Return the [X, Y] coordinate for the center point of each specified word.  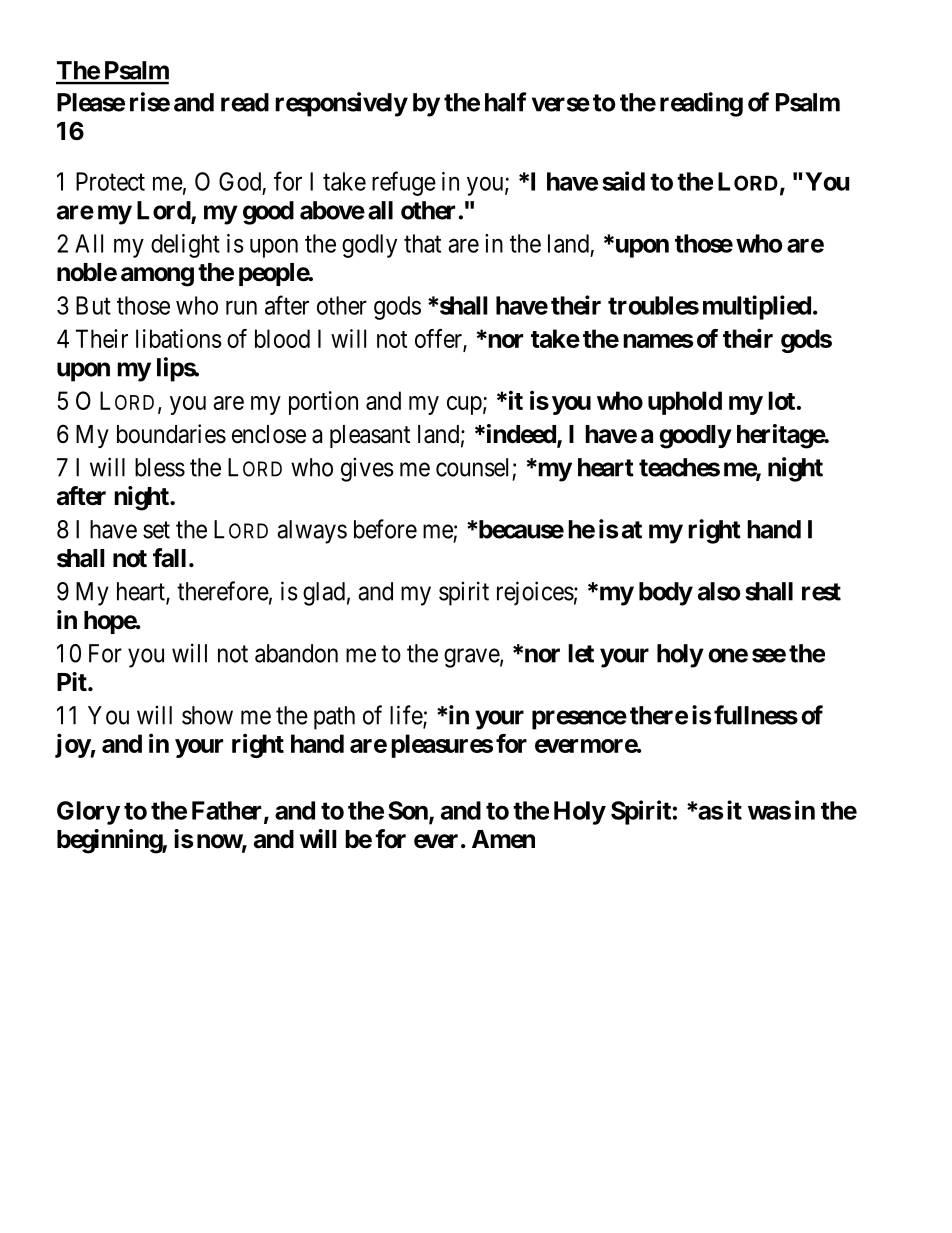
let [581, 653]
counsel [472, 467]
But [93, 305]
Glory [88, 813]
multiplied [757, 307]
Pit [73, 681]
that [422, 243]
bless [160, 467]
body [666, 594]
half [506, 102]
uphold [685, 403]
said [623, 181]
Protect [110, 181]
